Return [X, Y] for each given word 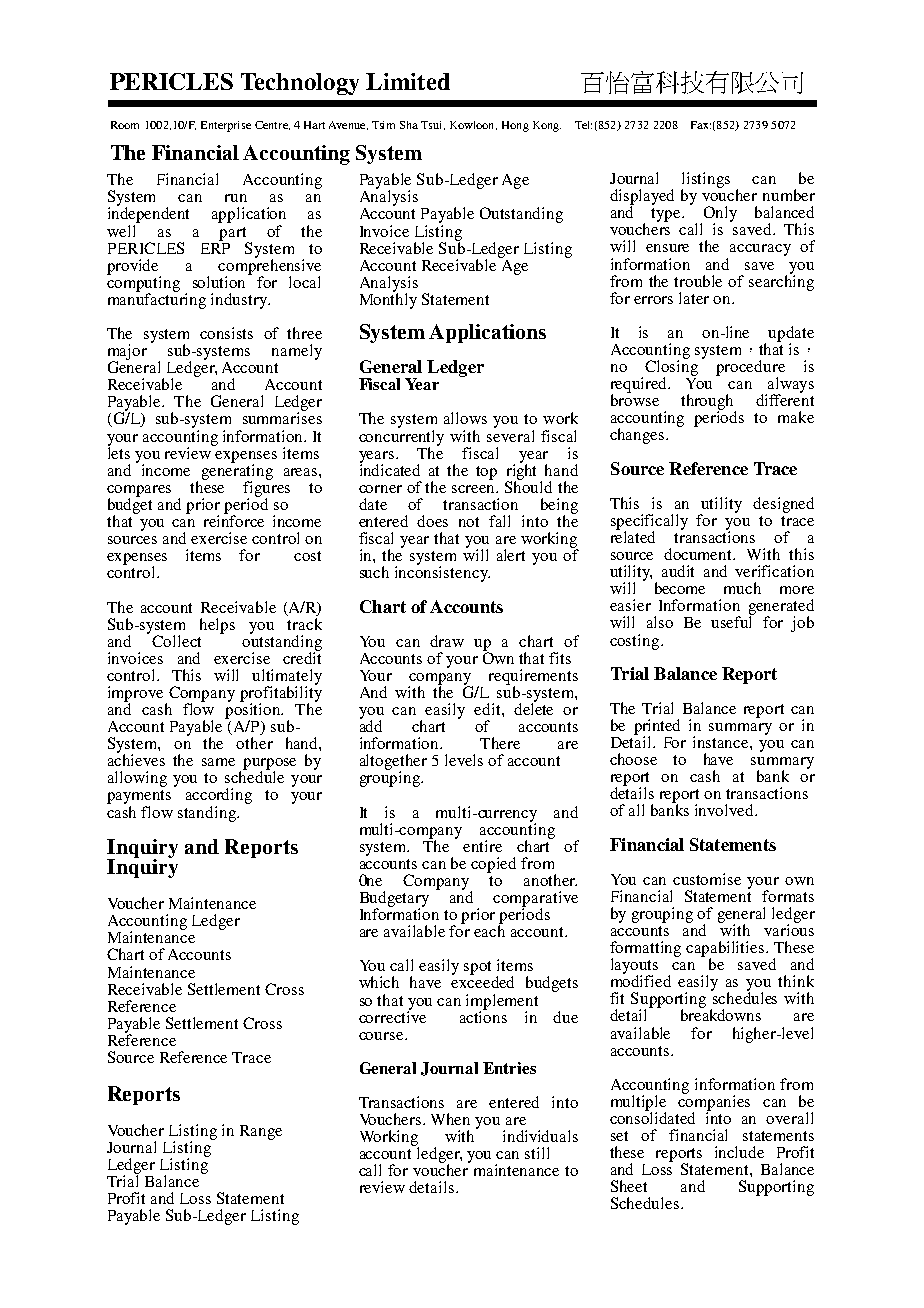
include [739, 1152]
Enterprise [226, 126]
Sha [409, 125]
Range [261, 1132]
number [789, 195]
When [450, 1119]
